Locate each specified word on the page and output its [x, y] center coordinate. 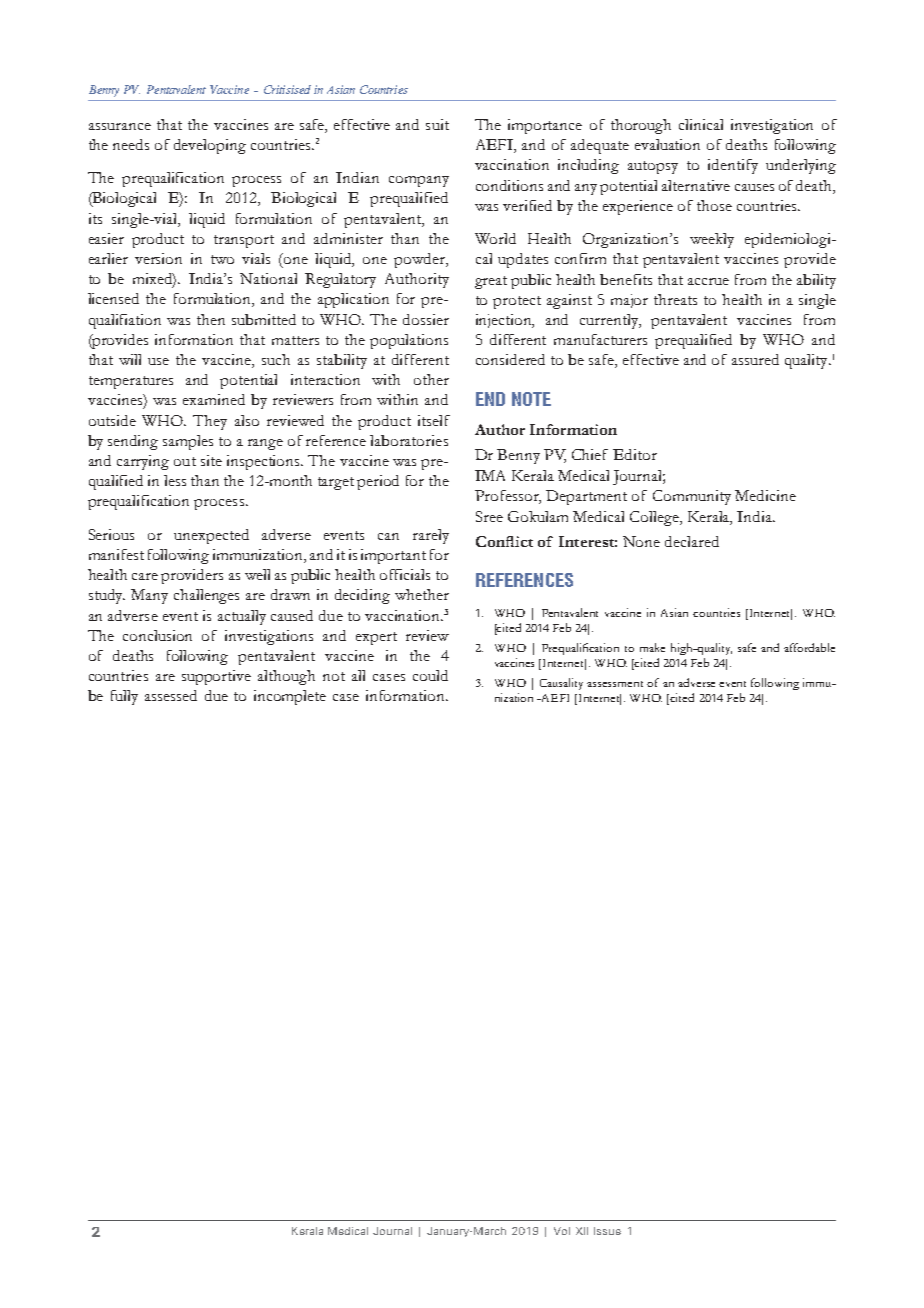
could [430, 675]
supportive [216, 677]
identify [733, 166]
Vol [562, 1231]
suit [437, 124]
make [652, 647]
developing [210, 146]
